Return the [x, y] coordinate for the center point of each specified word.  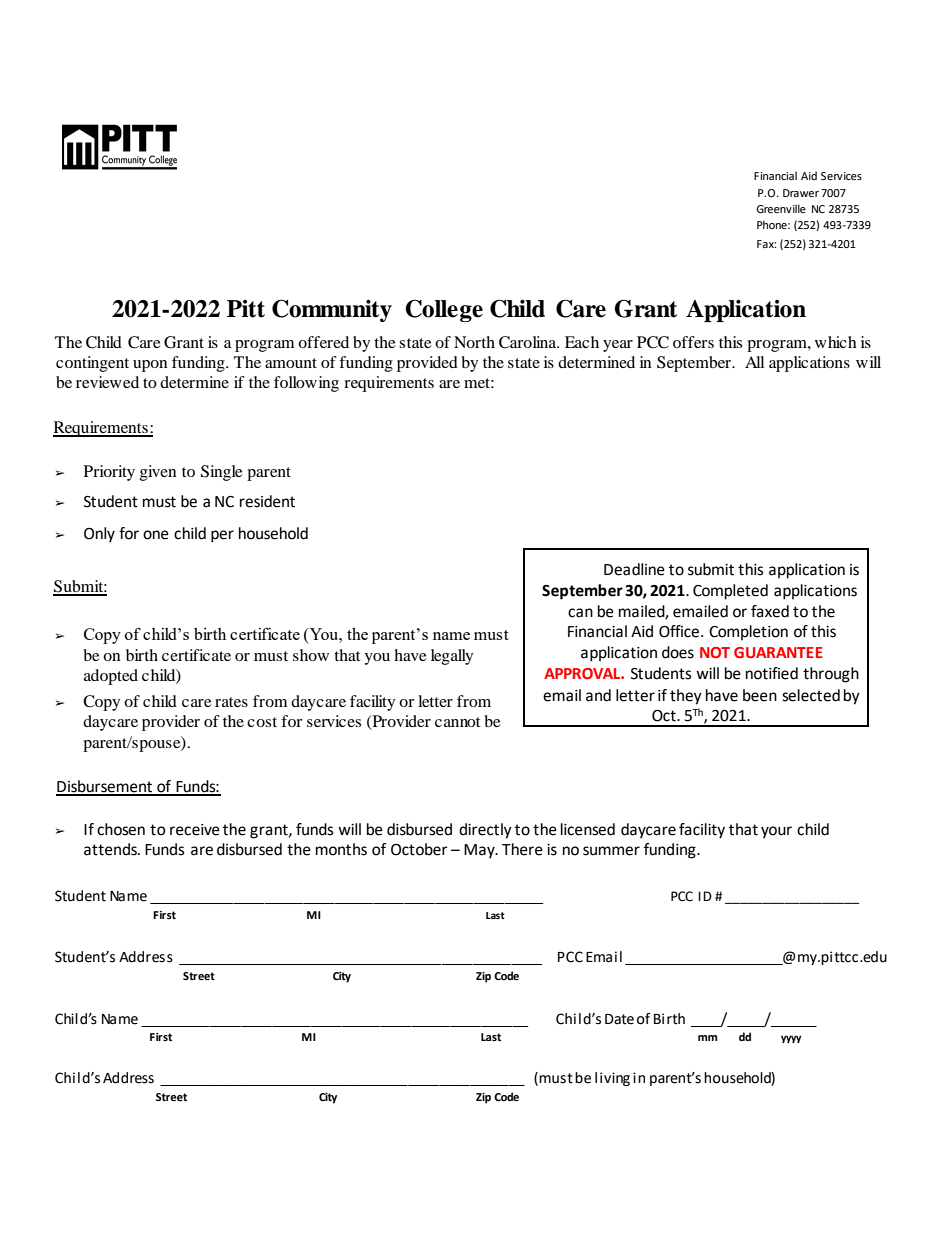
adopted [111, 677]
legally [452, 657]
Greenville [781, 208]
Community [332, 310]
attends [111, 849]
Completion [748, 632]
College [444, 310]
